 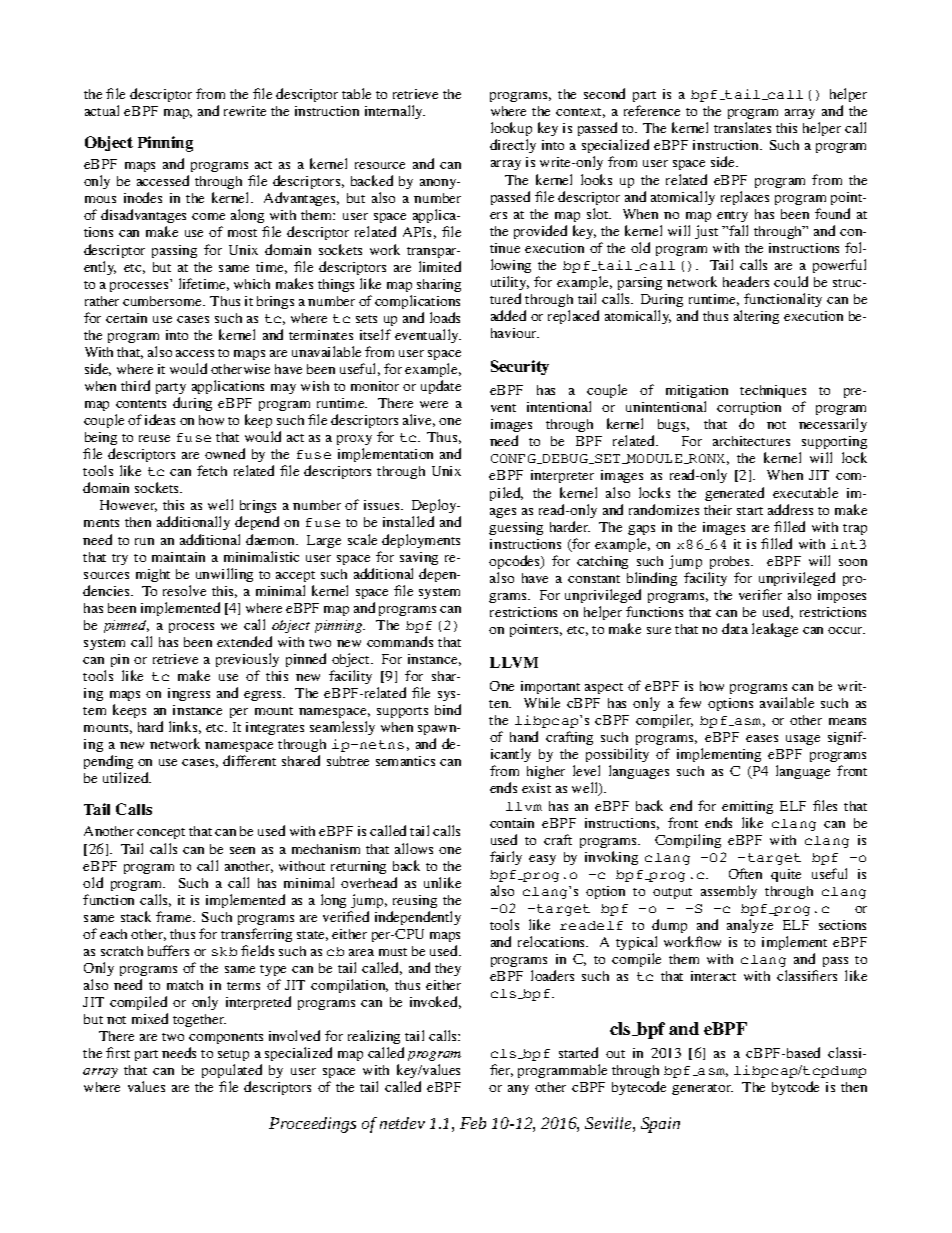 I want to click on techniques, so click(x=773, y=391).
